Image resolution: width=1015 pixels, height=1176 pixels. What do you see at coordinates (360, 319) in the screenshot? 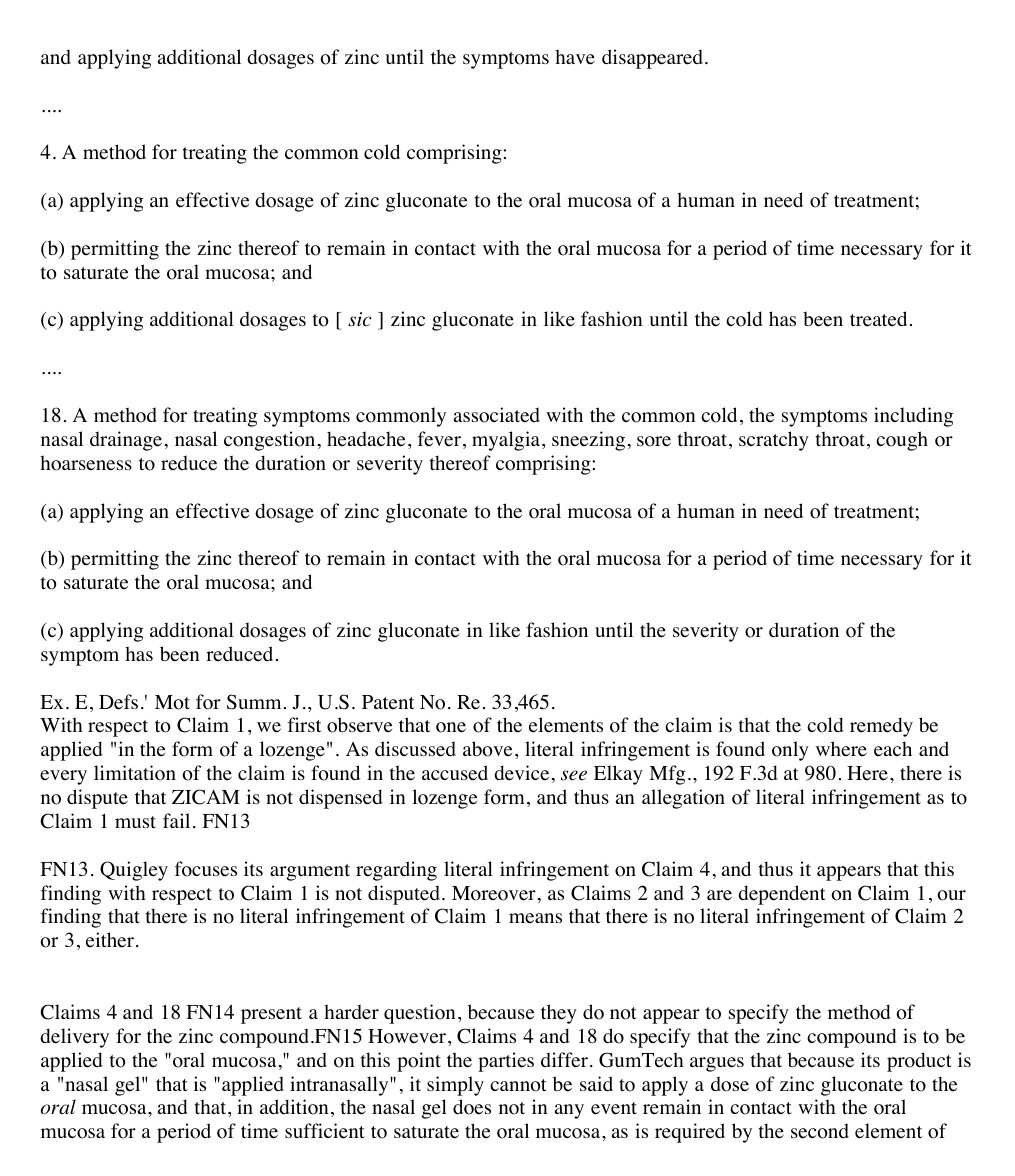
I see `sic` at bounding box center [360, 319].
